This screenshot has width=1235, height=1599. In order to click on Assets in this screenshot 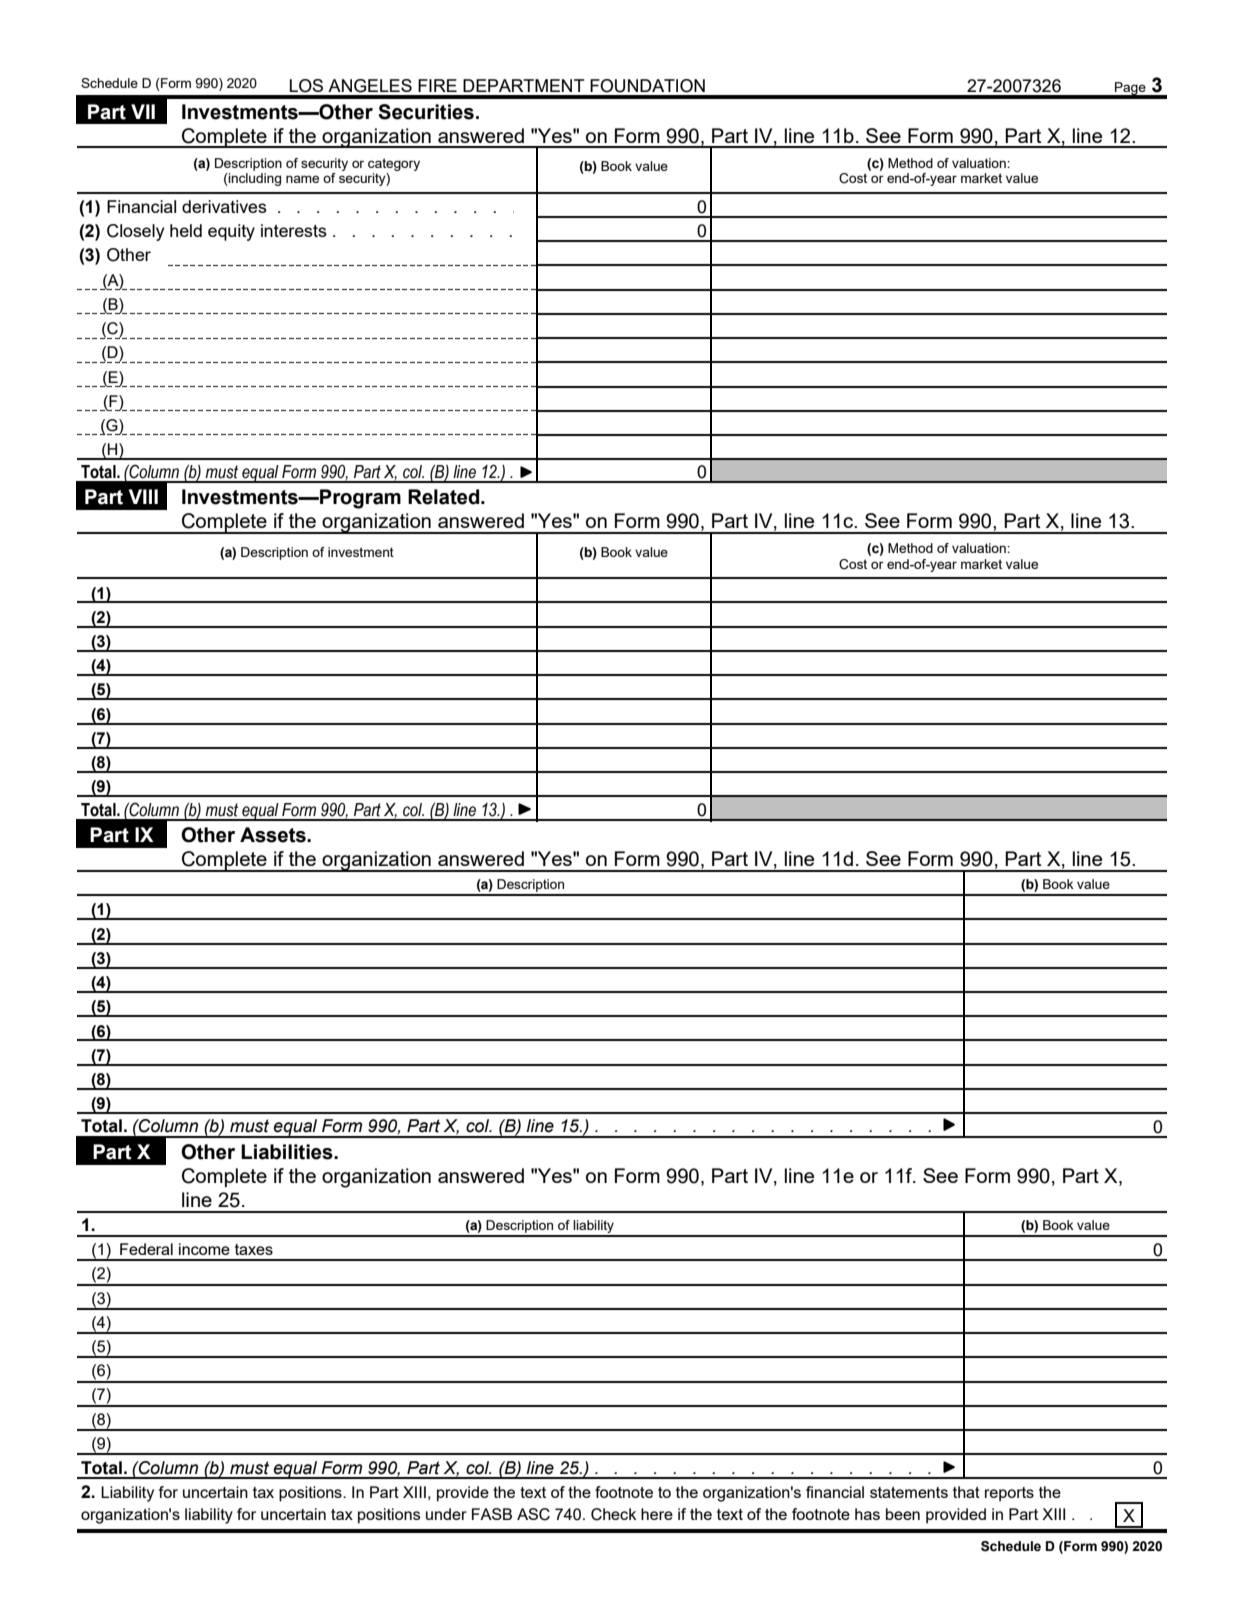, I will do `click(274, 835)`.
